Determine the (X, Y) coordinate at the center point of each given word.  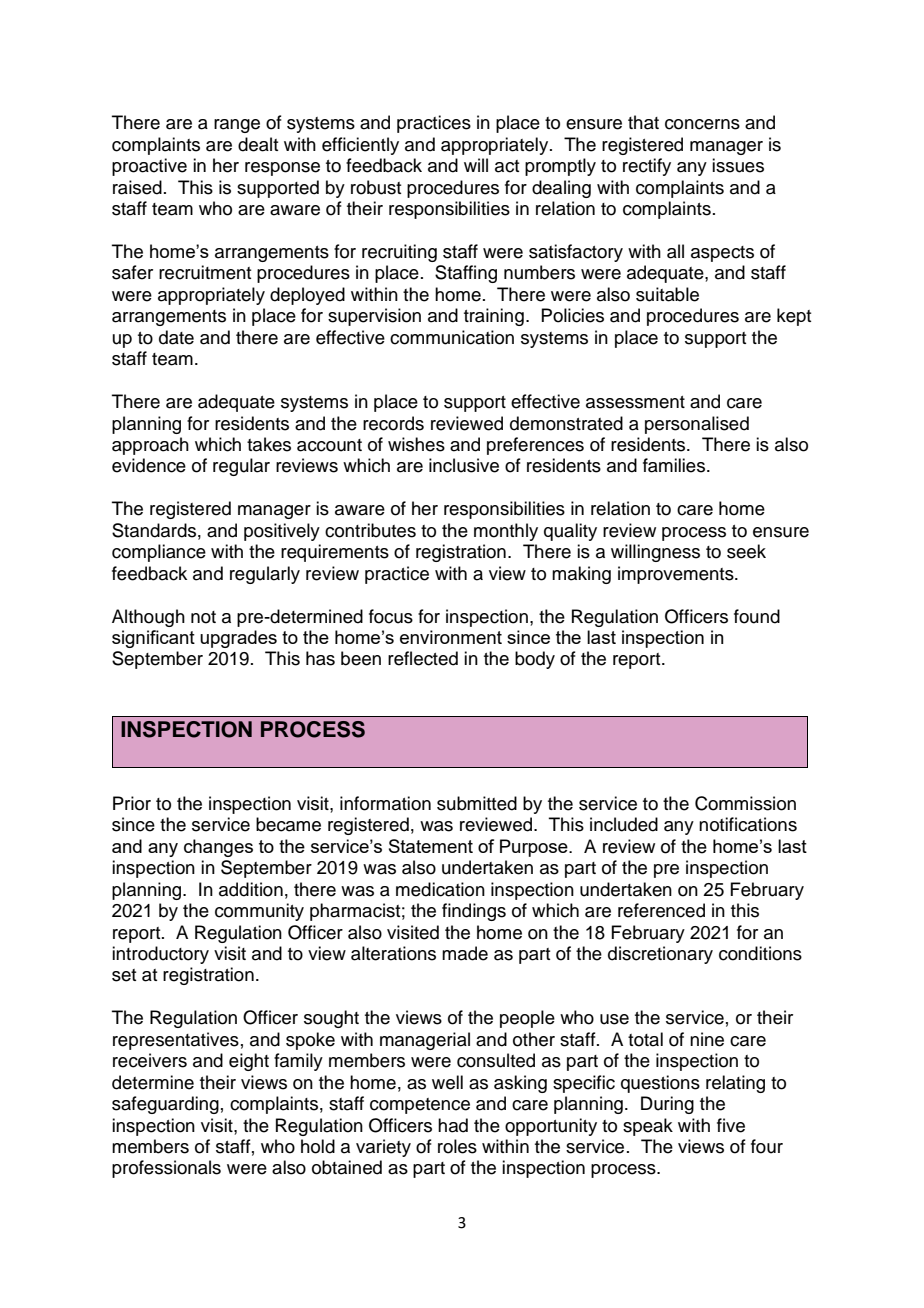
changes (218, 848)
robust (376, 187)
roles (457, 1146)
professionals (166, 1169)
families (675, 465)
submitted (477, 803)
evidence (149, 465)
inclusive (464, 465)
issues (738, 165)
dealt (258, 144)
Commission (745, 803)
